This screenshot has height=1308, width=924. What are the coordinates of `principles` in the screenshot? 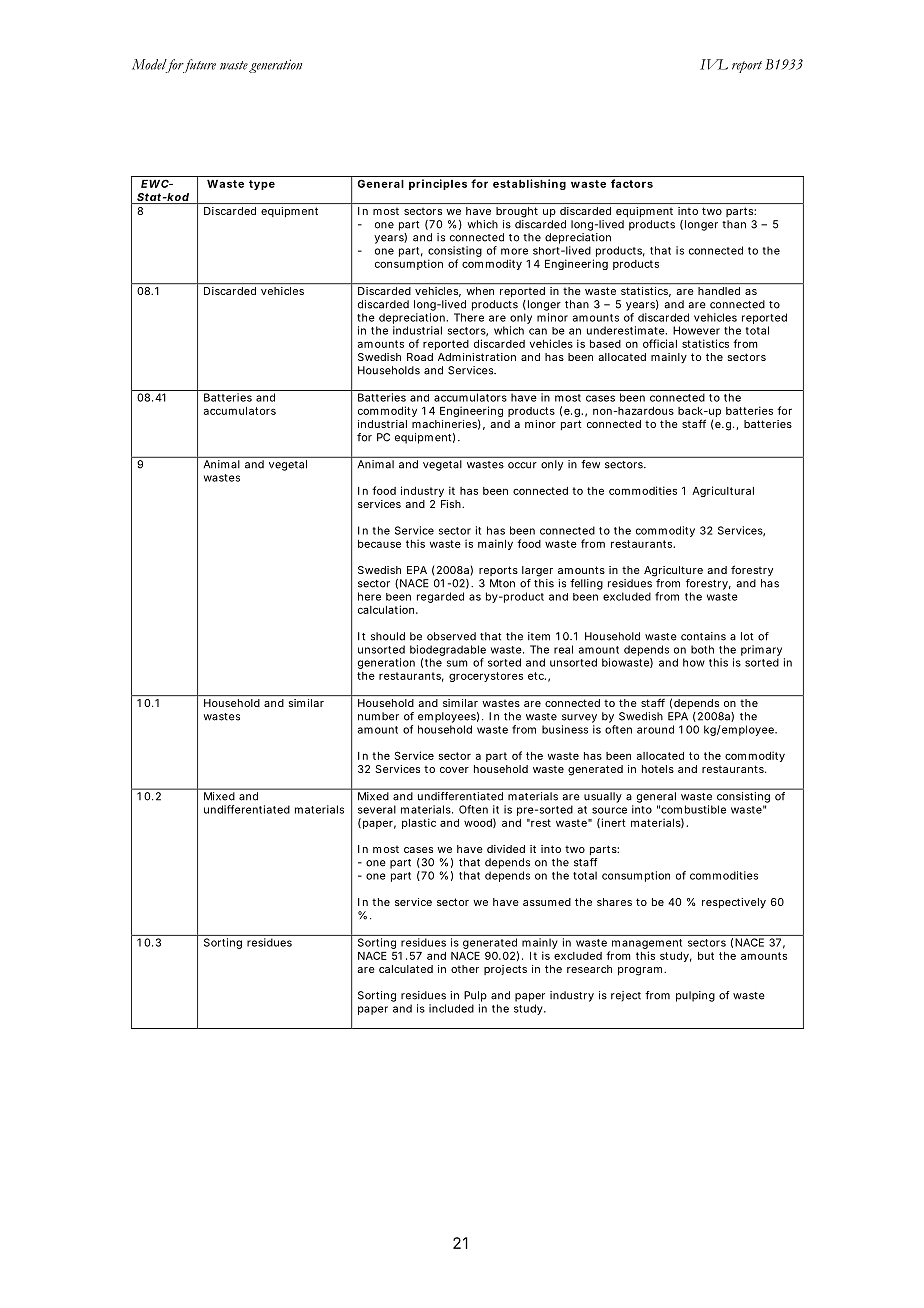 It's located at (438, 184).
